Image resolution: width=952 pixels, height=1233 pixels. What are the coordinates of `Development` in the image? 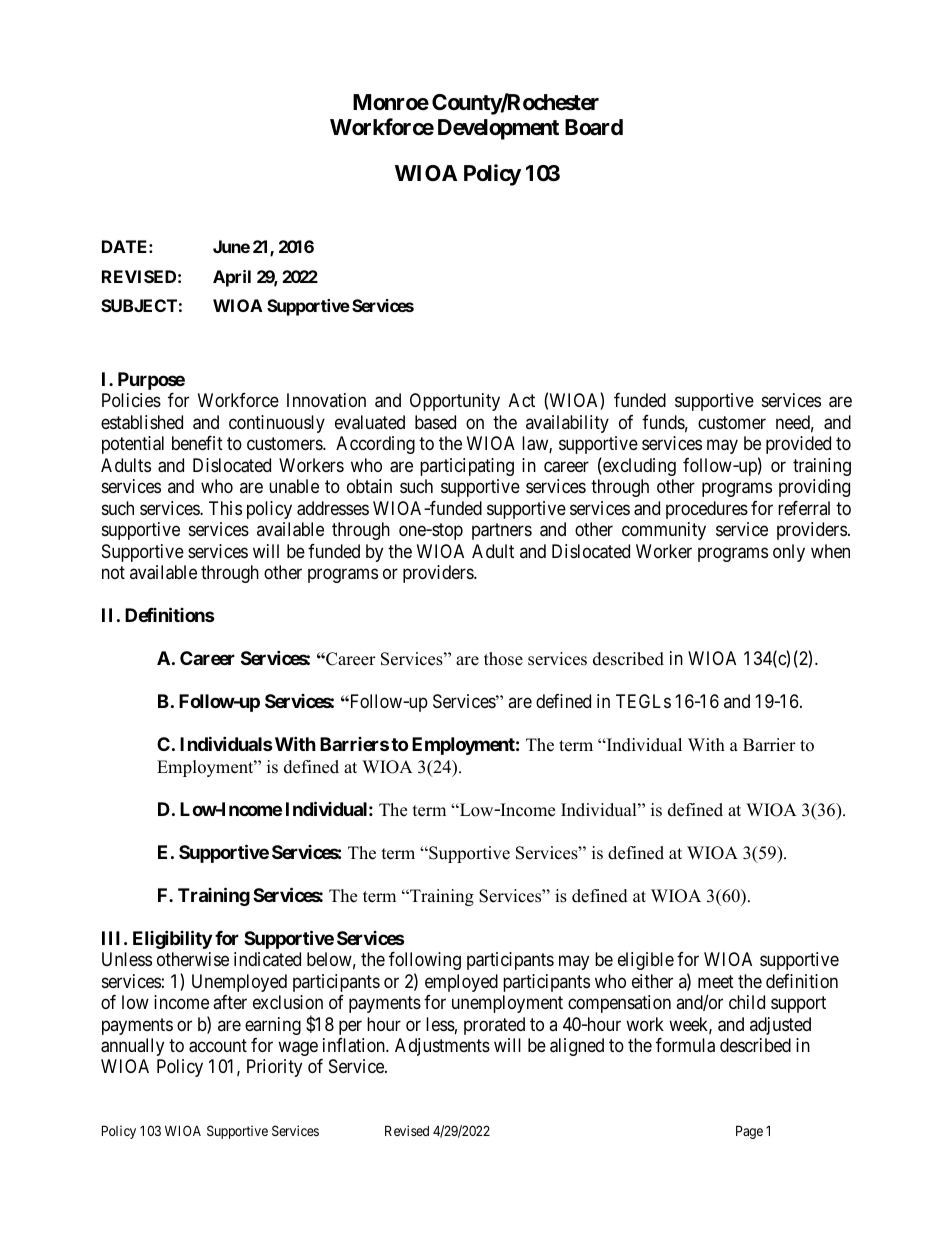 It's located at (498, 129).
